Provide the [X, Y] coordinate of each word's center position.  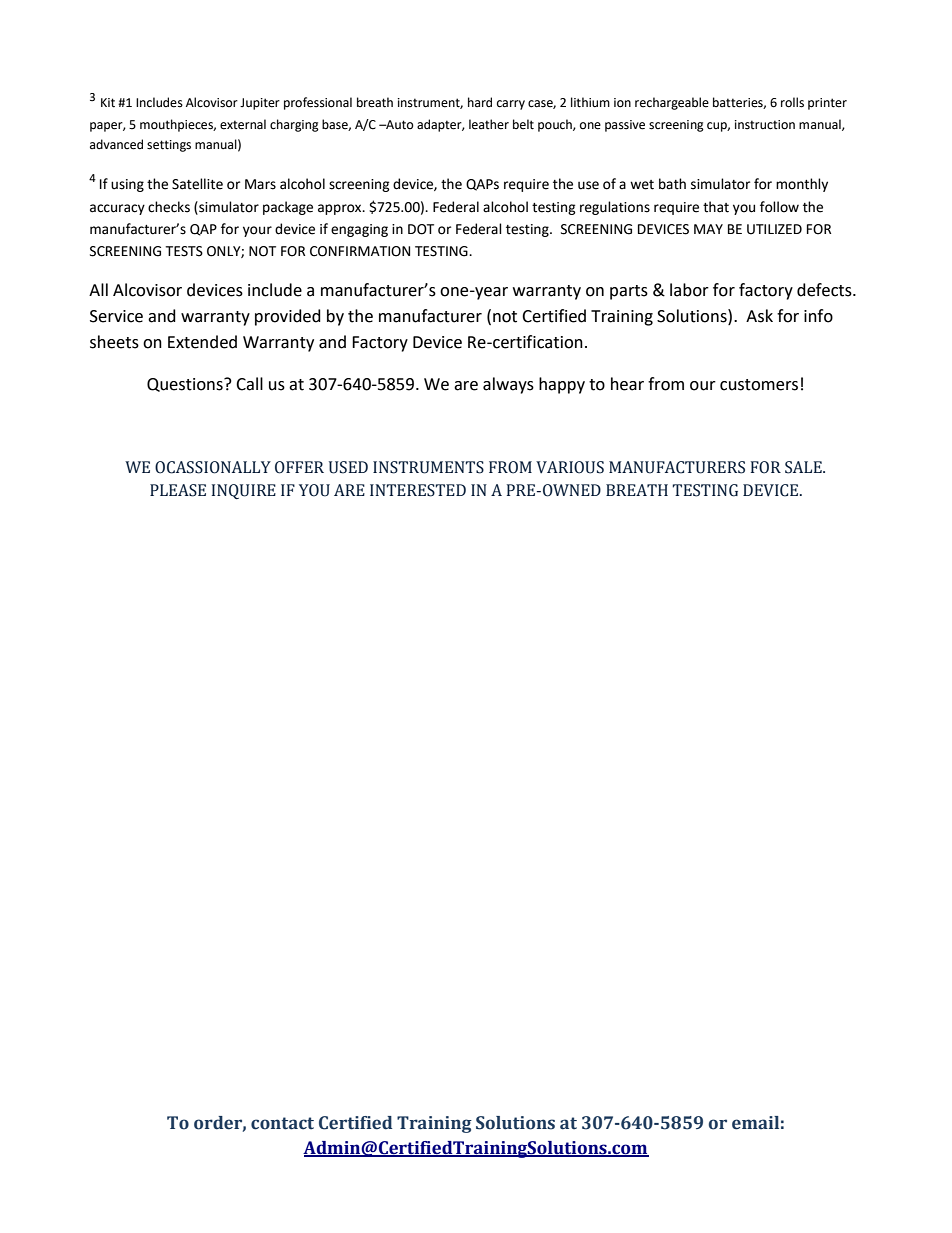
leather [489, 124]
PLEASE [178, 490]
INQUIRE [244, 491]
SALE [804, 467]
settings [169, 146]
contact [282, 1123]
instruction [765, 125]
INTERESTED [418, 490]
